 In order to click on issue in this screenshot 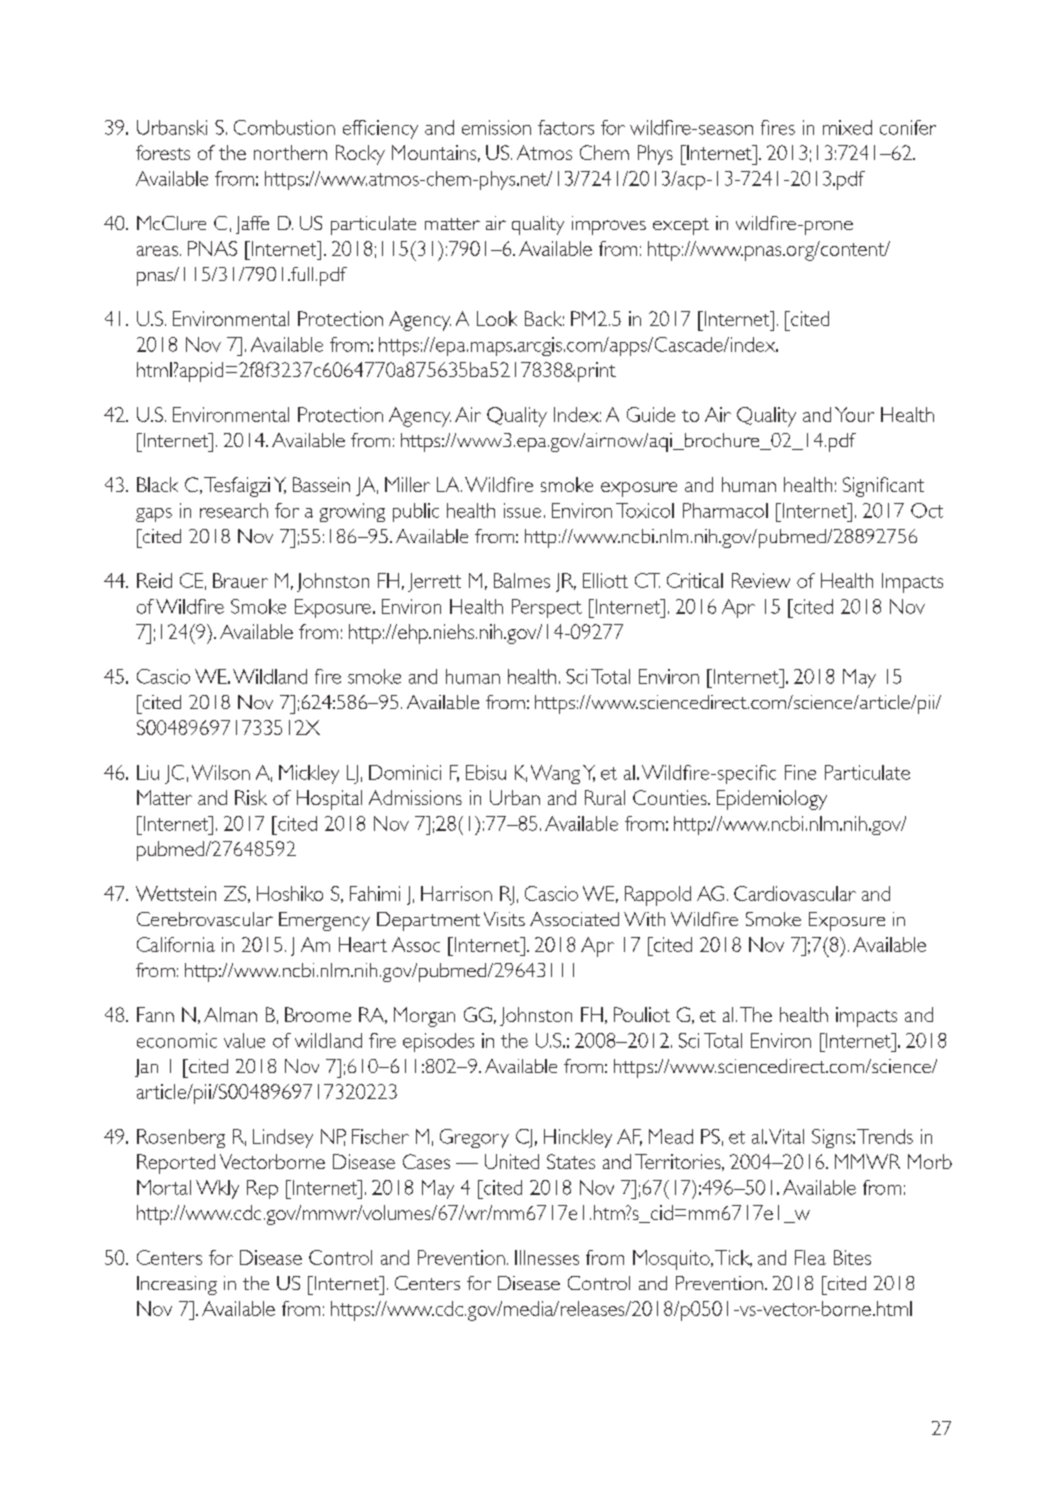, I will do `click(522, 510)`.
